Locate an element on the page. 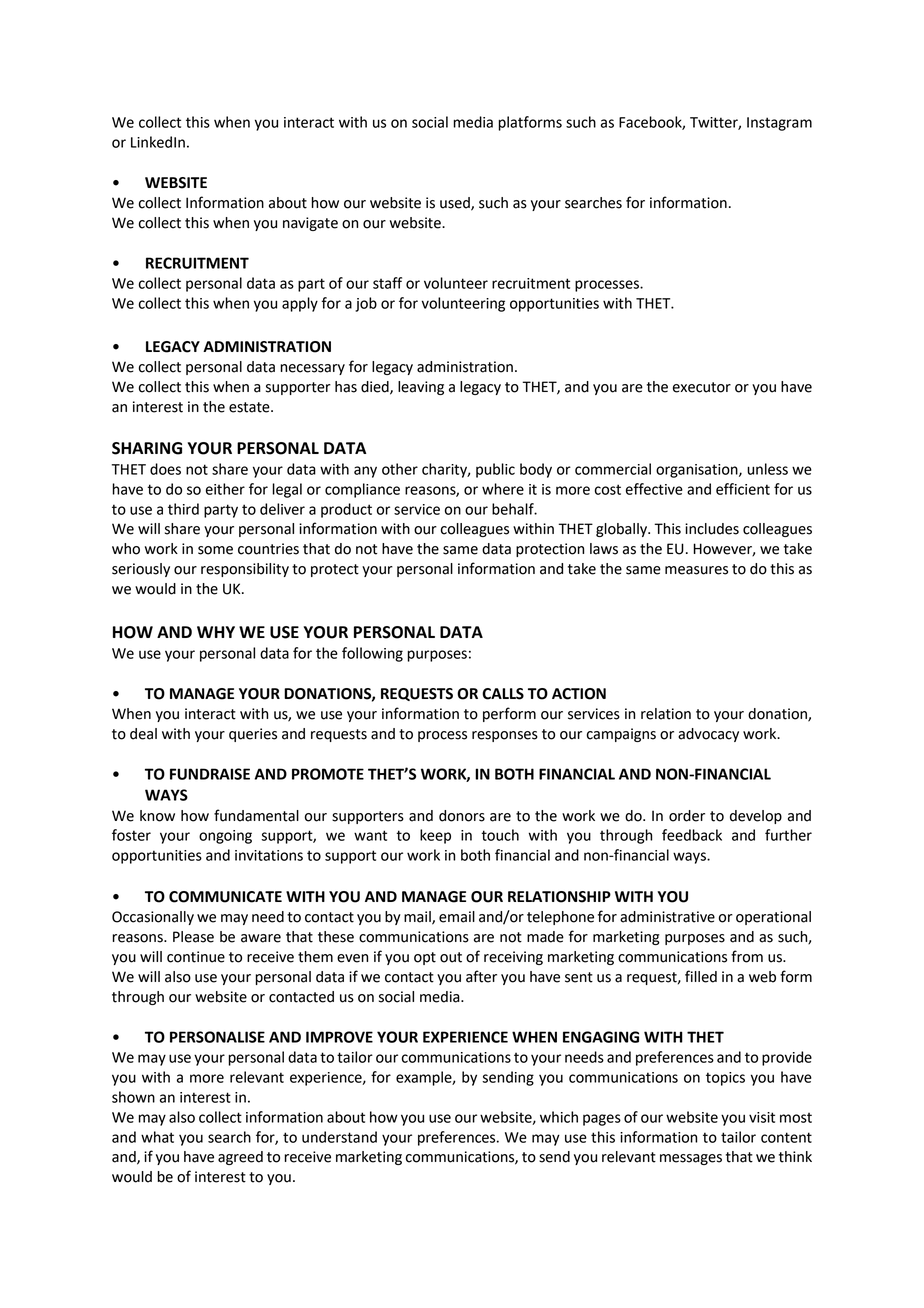 The width and height of the document is (924, 1308). efficient is located at coordinates (743, 489).
